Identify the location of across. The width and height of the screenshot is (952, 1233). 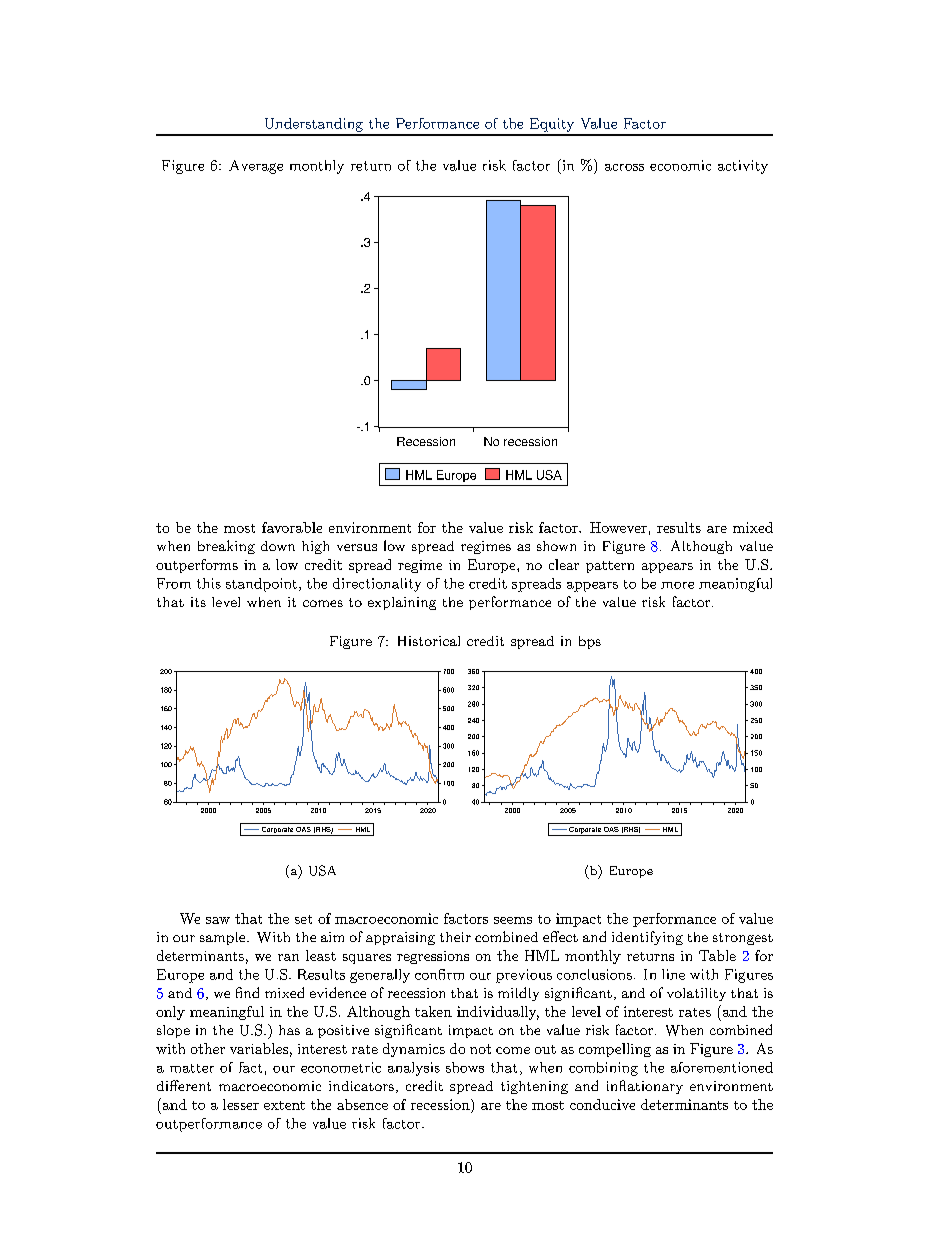
(624, 167).
